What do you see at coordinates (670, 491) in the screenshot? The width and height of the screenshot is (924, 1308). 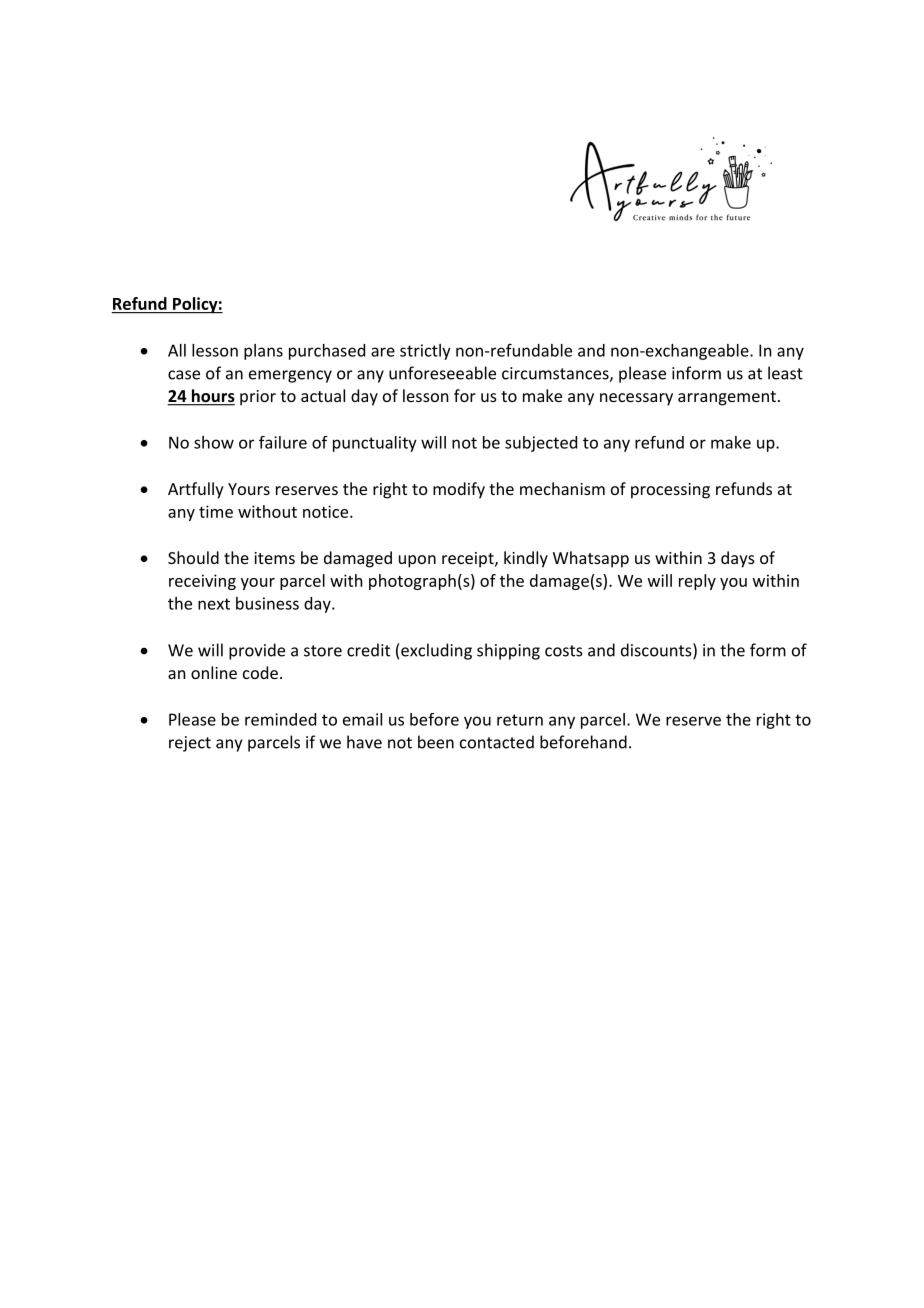 I see `processing` at bounding box center [670, 491].
